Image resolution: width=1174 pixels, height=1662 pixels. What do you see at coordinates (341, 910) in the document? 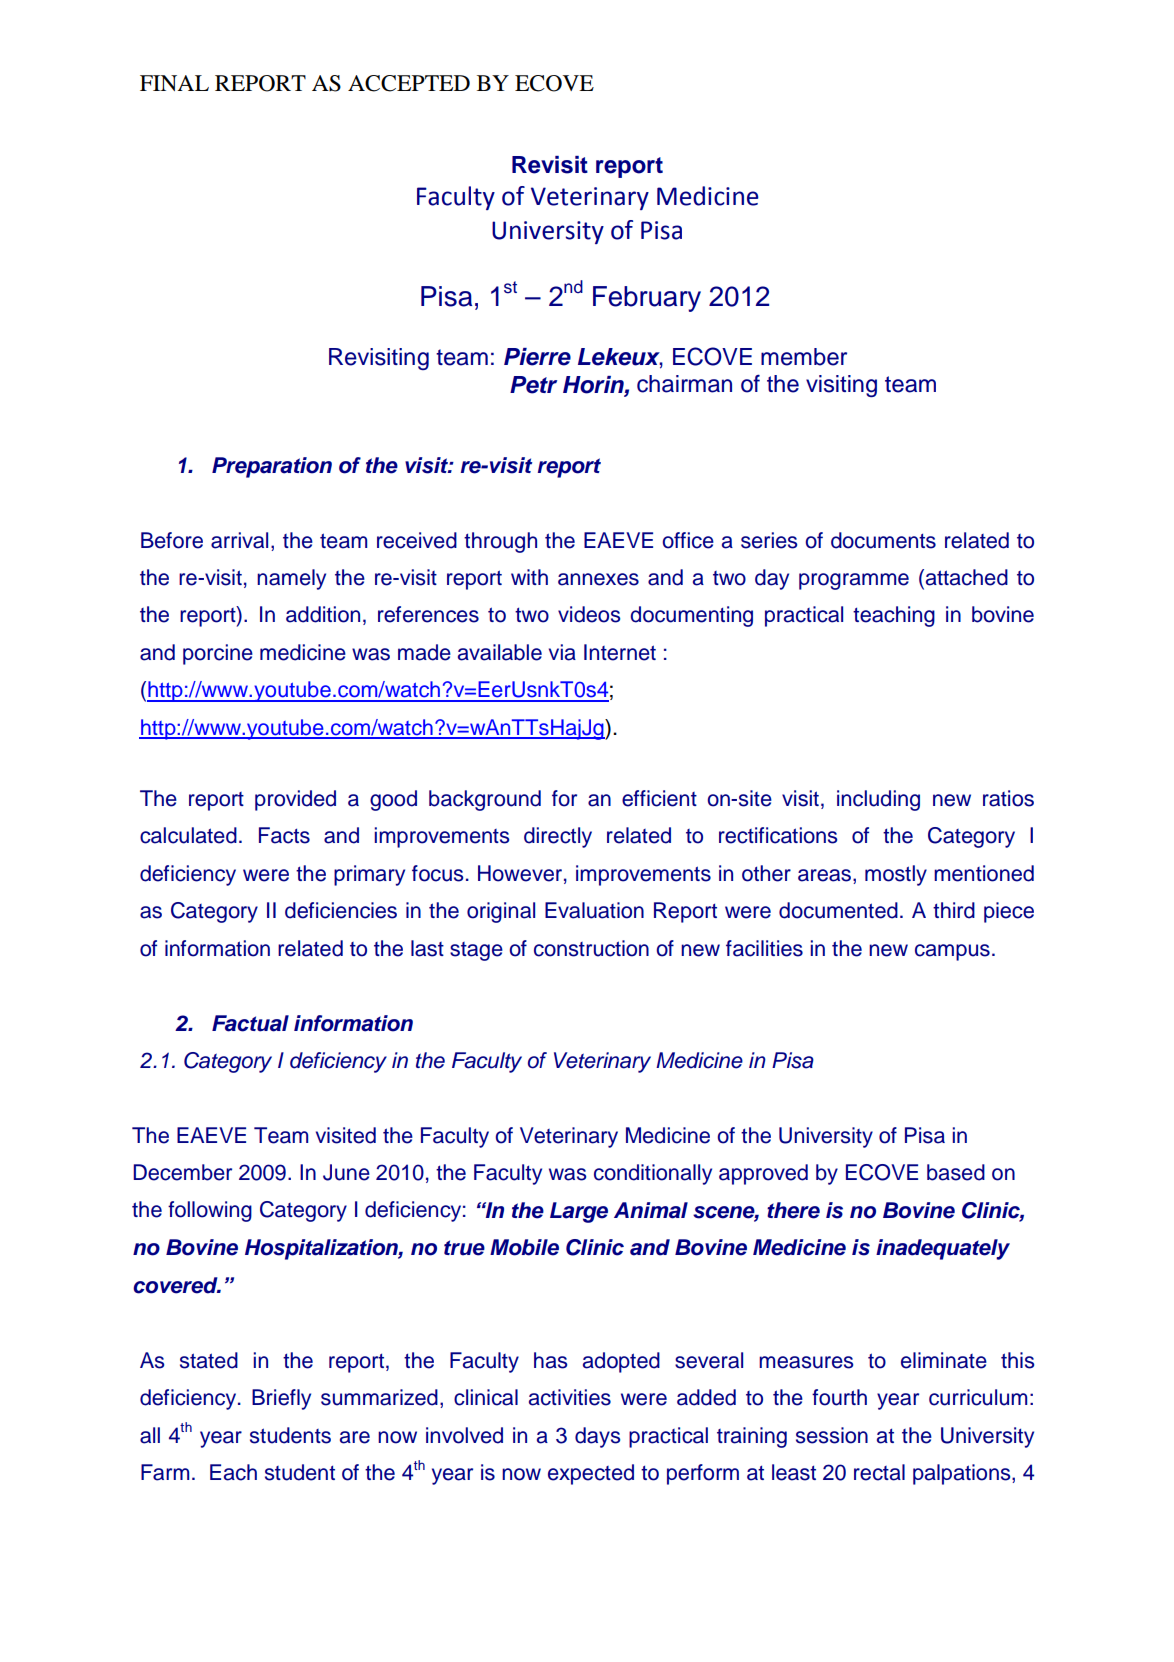
I see `deficiencies` at bounding box center [341, 910].
